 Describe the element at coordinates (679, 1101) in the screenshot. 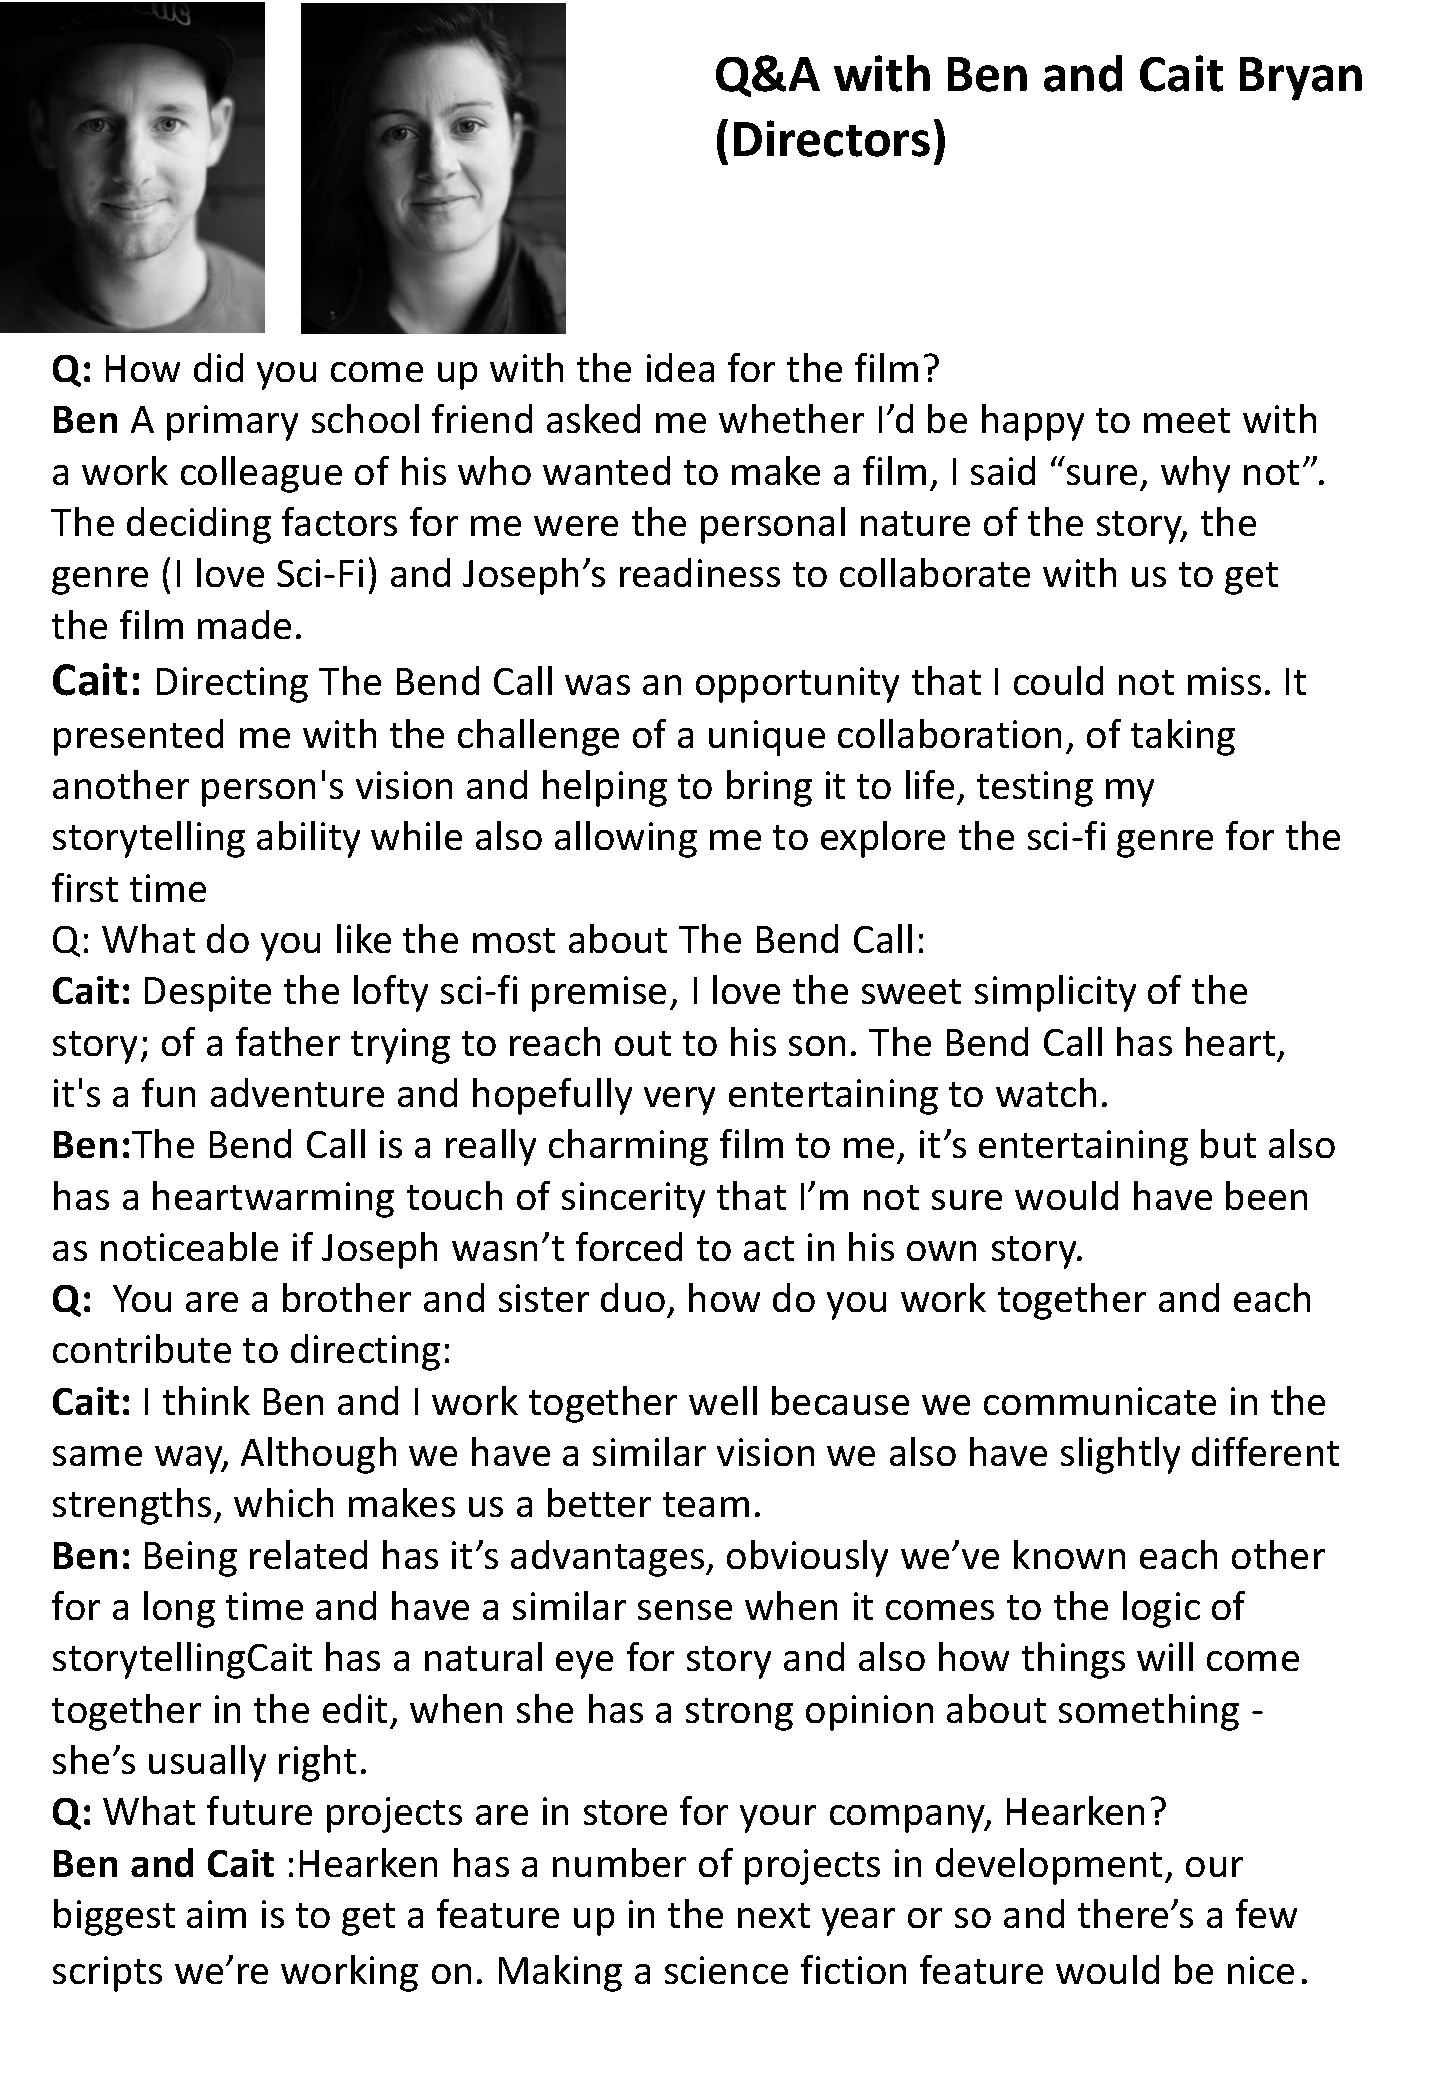

I see `very` at that location.
